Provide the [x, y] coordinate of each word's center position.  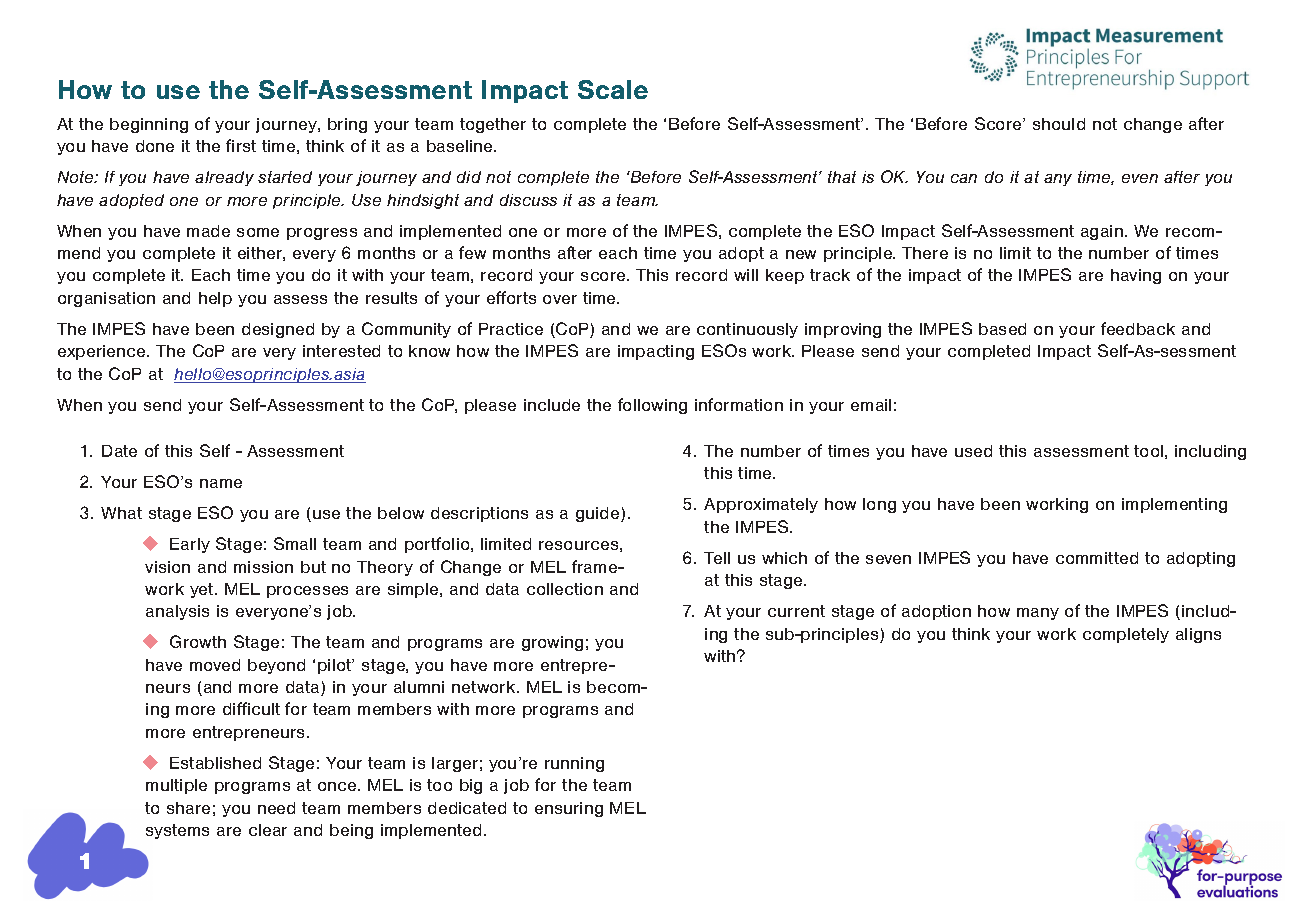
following [652, 406]
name [221, 483]
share [188, 808]
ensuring [569, 809]
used [973, 451]
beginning [149, 125]
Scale [613, 89]
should [1059, 124]
